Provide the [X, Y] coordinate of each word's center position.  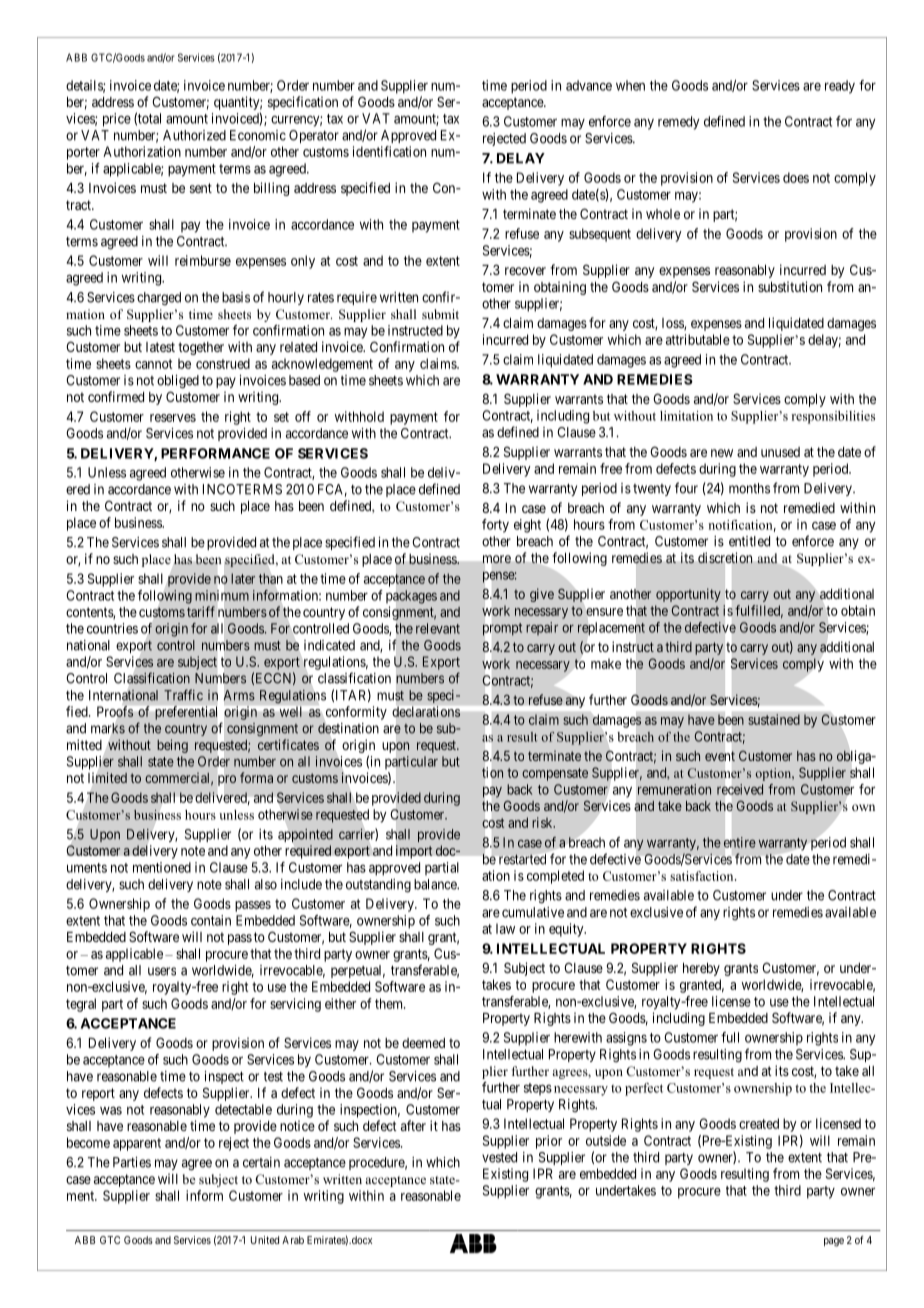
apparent [137, 1144]
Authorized [194, 135]
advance [589, 85]
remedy [678, 123]
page [834, 1242]
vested [499, 1157]
